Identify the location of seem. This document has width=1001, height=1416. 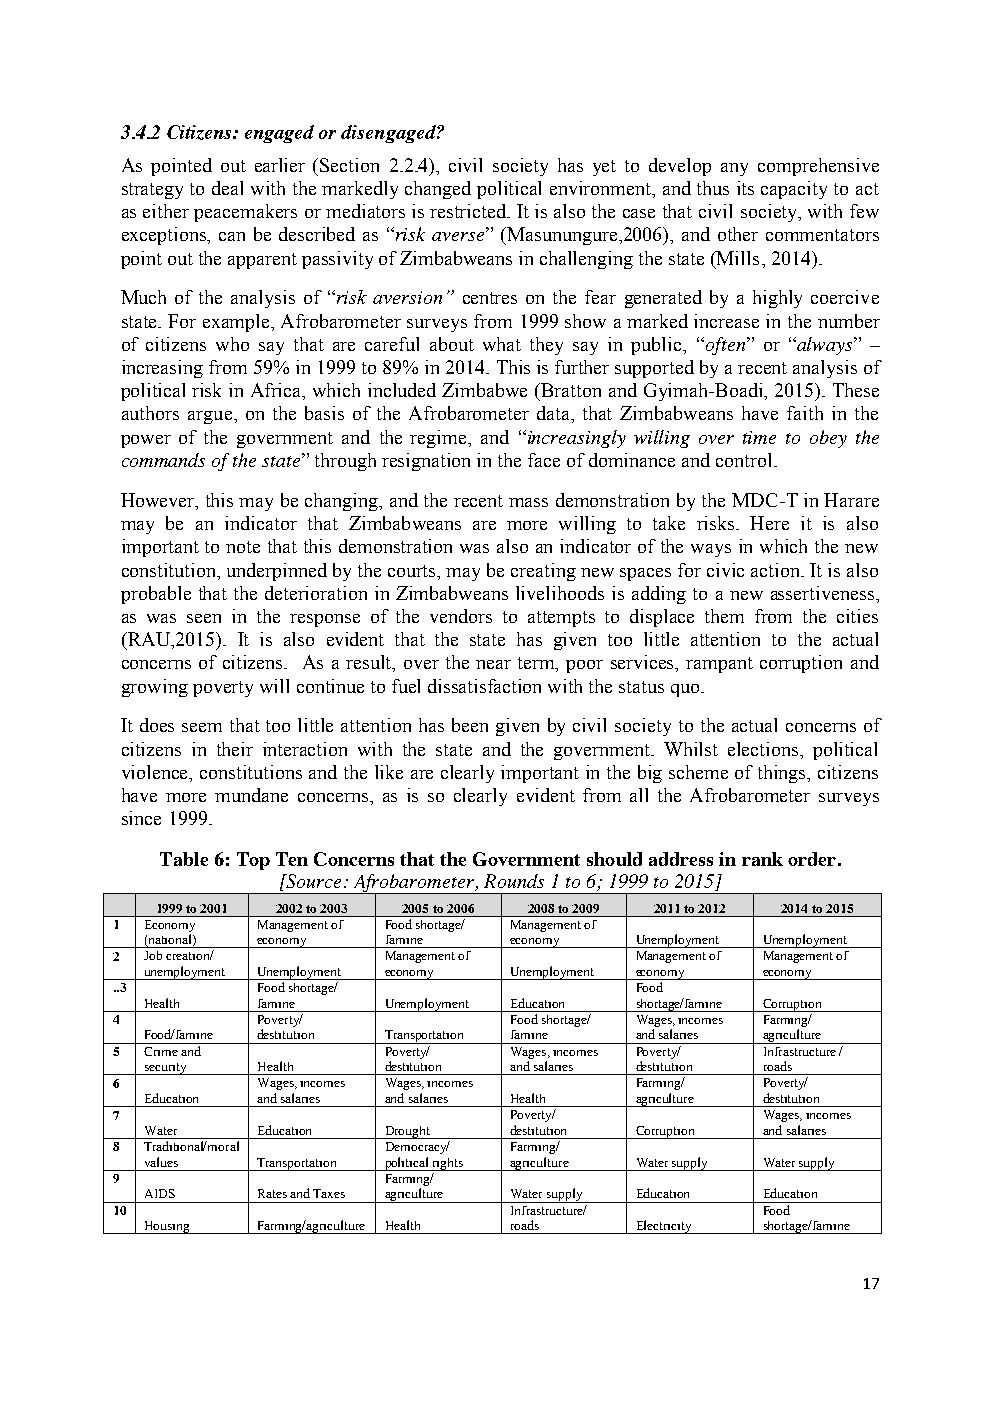
(202, 727).
